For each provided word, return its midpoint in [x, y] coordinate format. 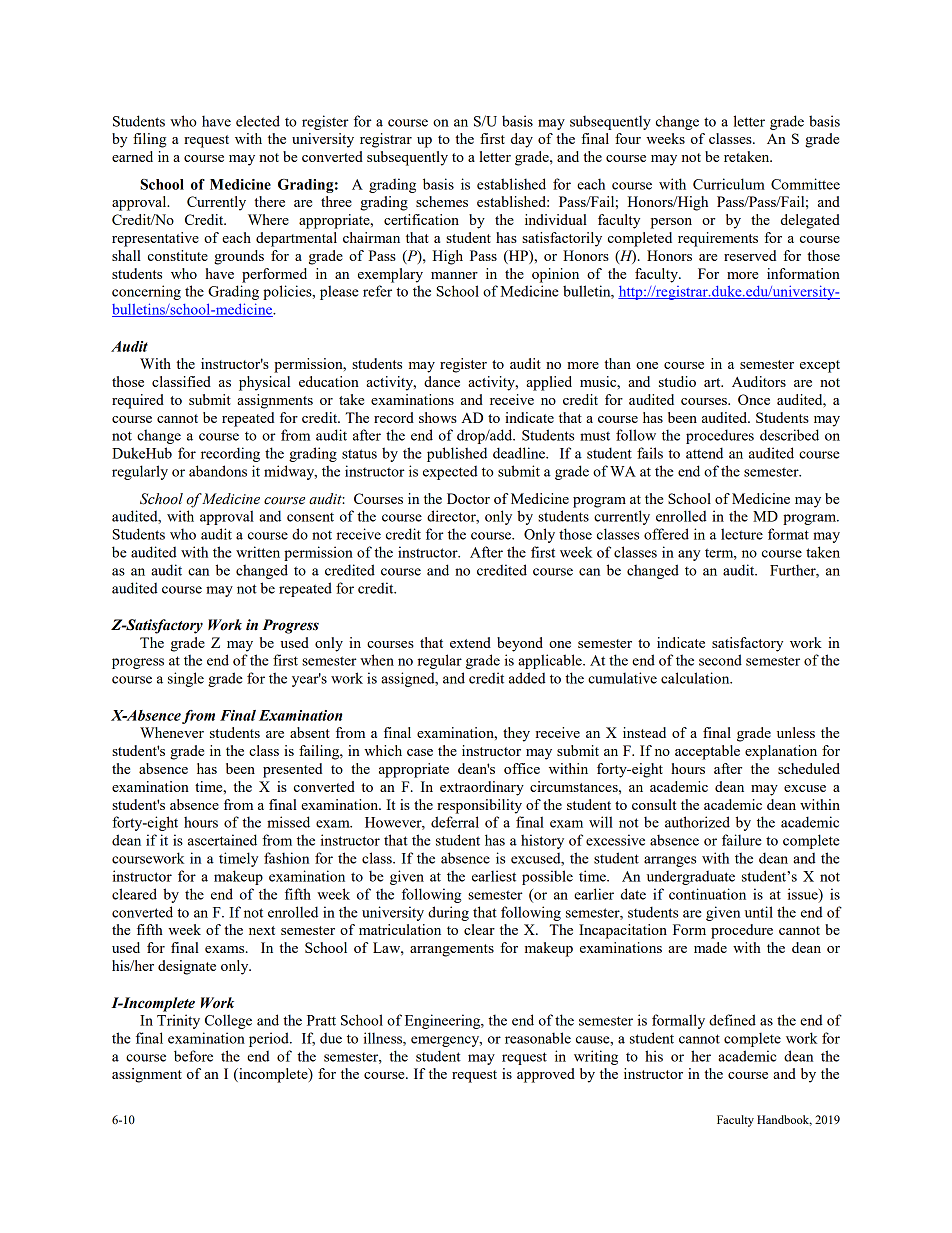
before [193, 1056]
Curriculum [729, 184]
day [522, 140]
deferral [455, 822]
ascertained [222, 840]
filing [149, 140]
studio [677, 381]
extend [470, 642]
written [258, 552]
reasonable [538, 1038]
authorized [697, 822]
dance [442, 381]
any [689, 555]
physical [264, 383]
